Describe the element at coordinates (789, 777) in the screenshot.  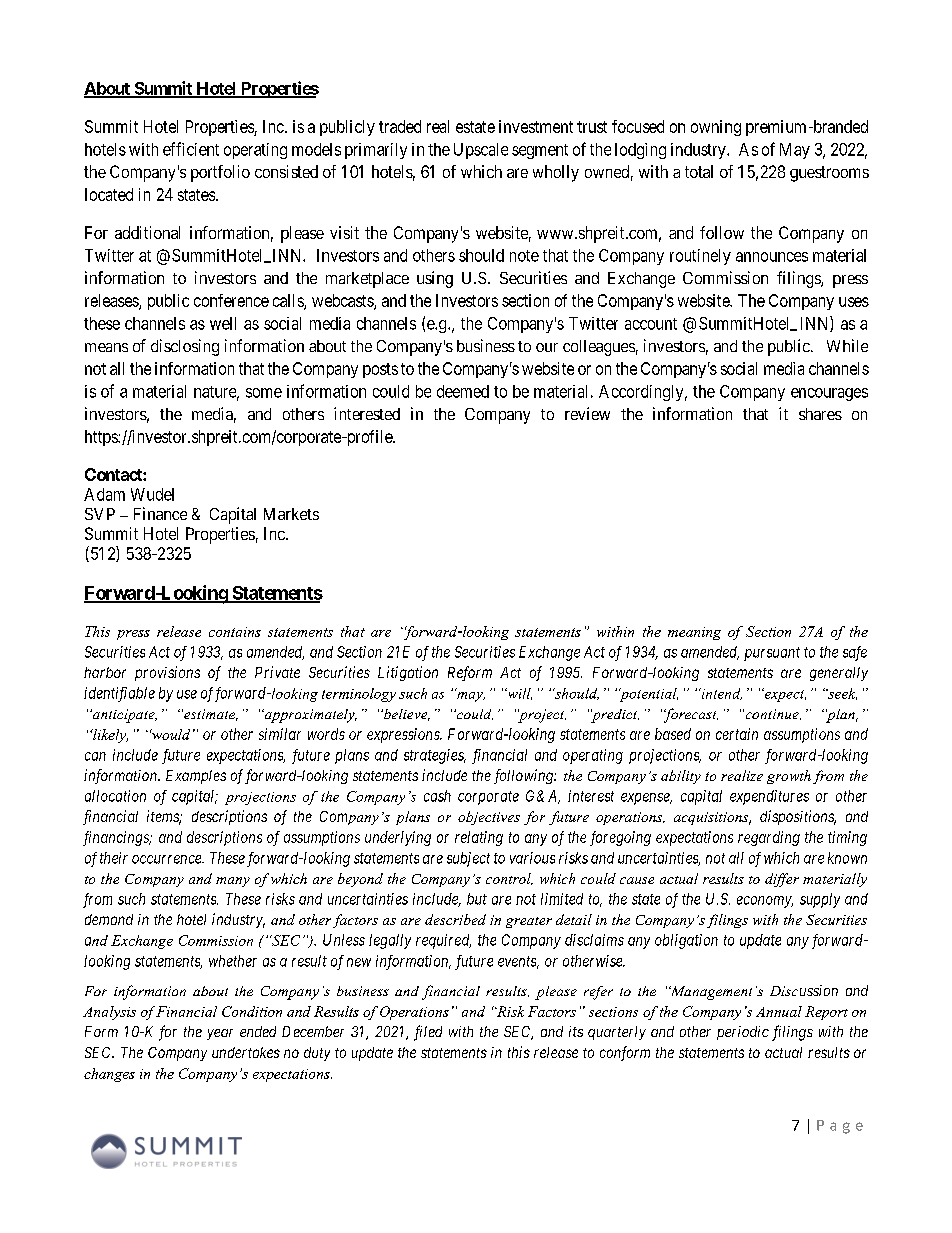
I see `growth` at that location.
